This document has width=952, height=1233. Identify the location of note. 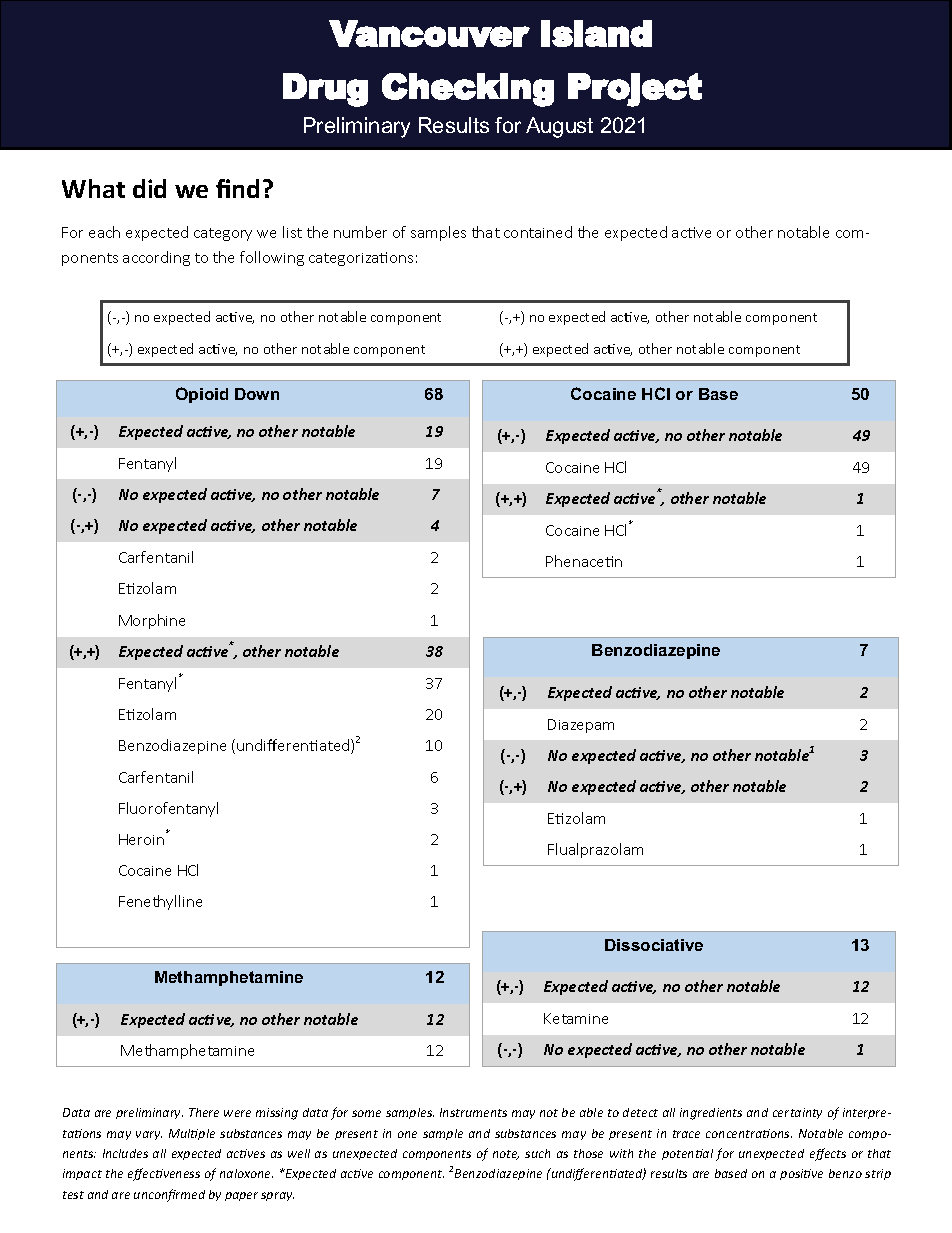
(506, 1155).
